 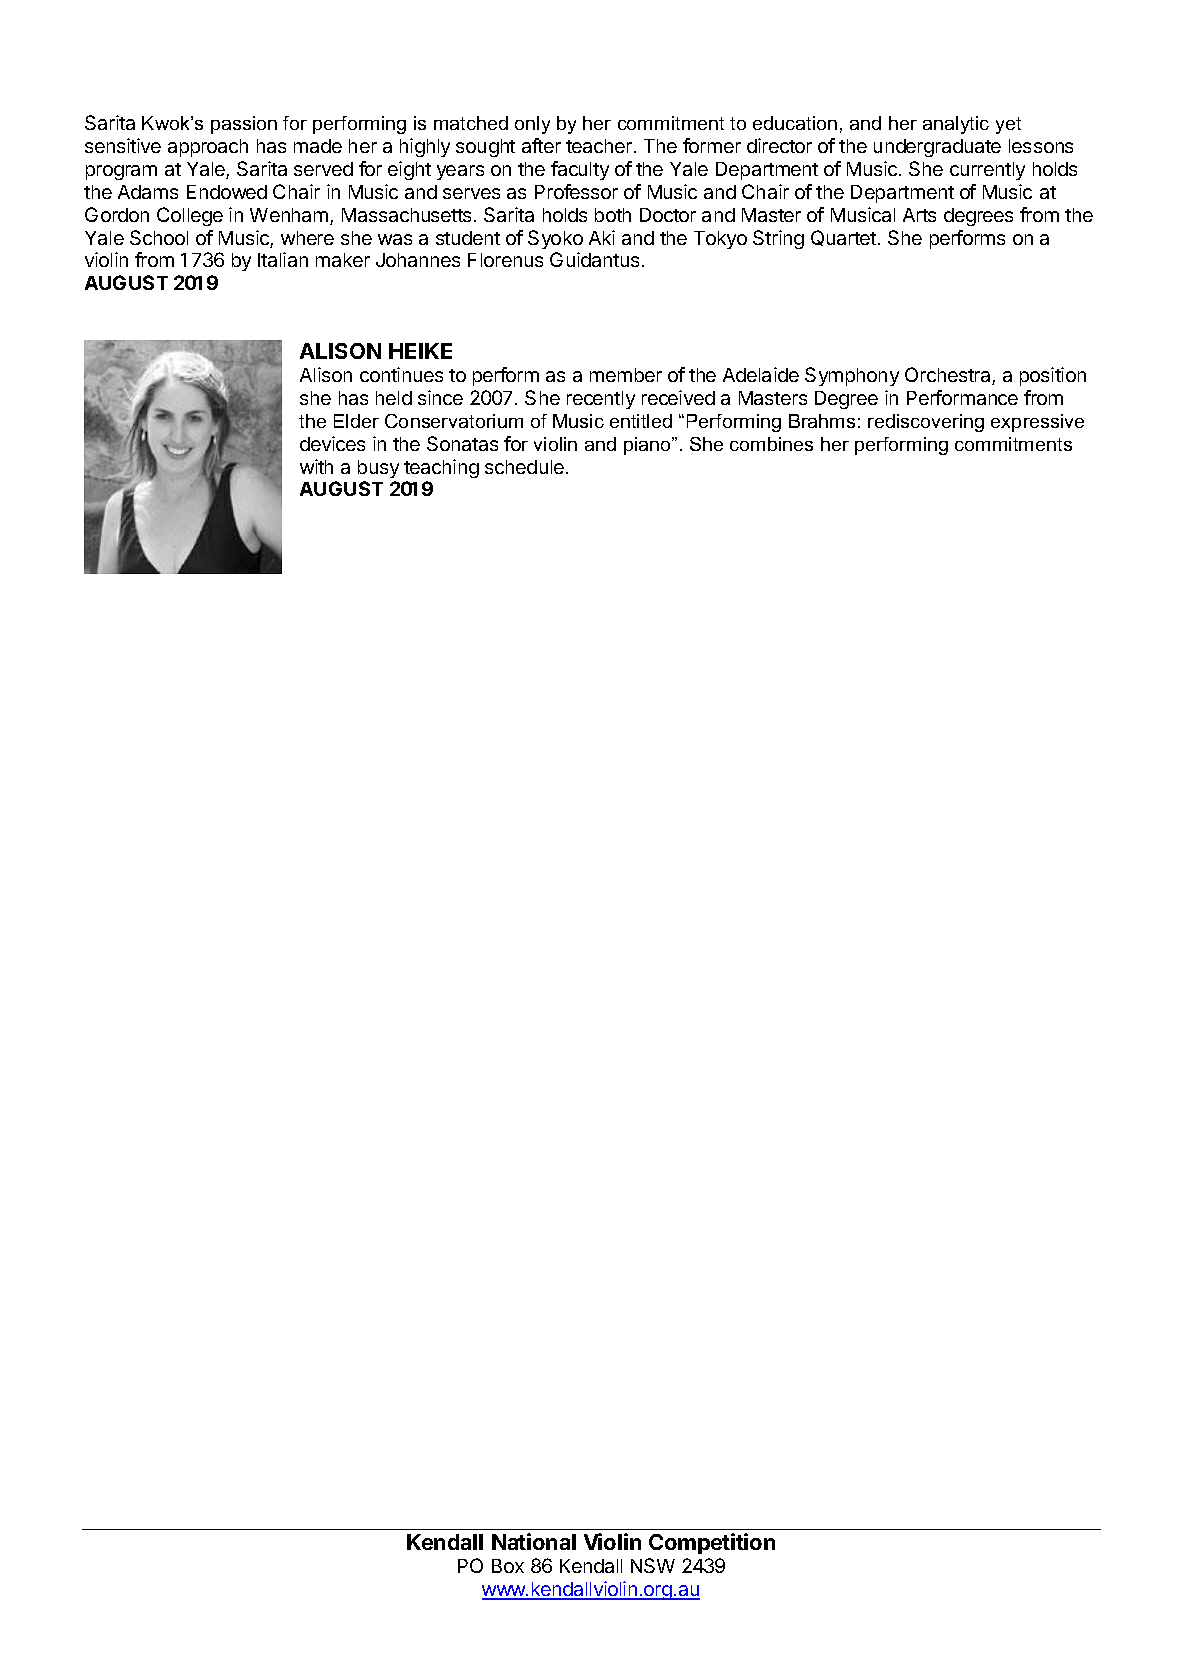 I want to click on Box, so click(x=508, y=1566).
